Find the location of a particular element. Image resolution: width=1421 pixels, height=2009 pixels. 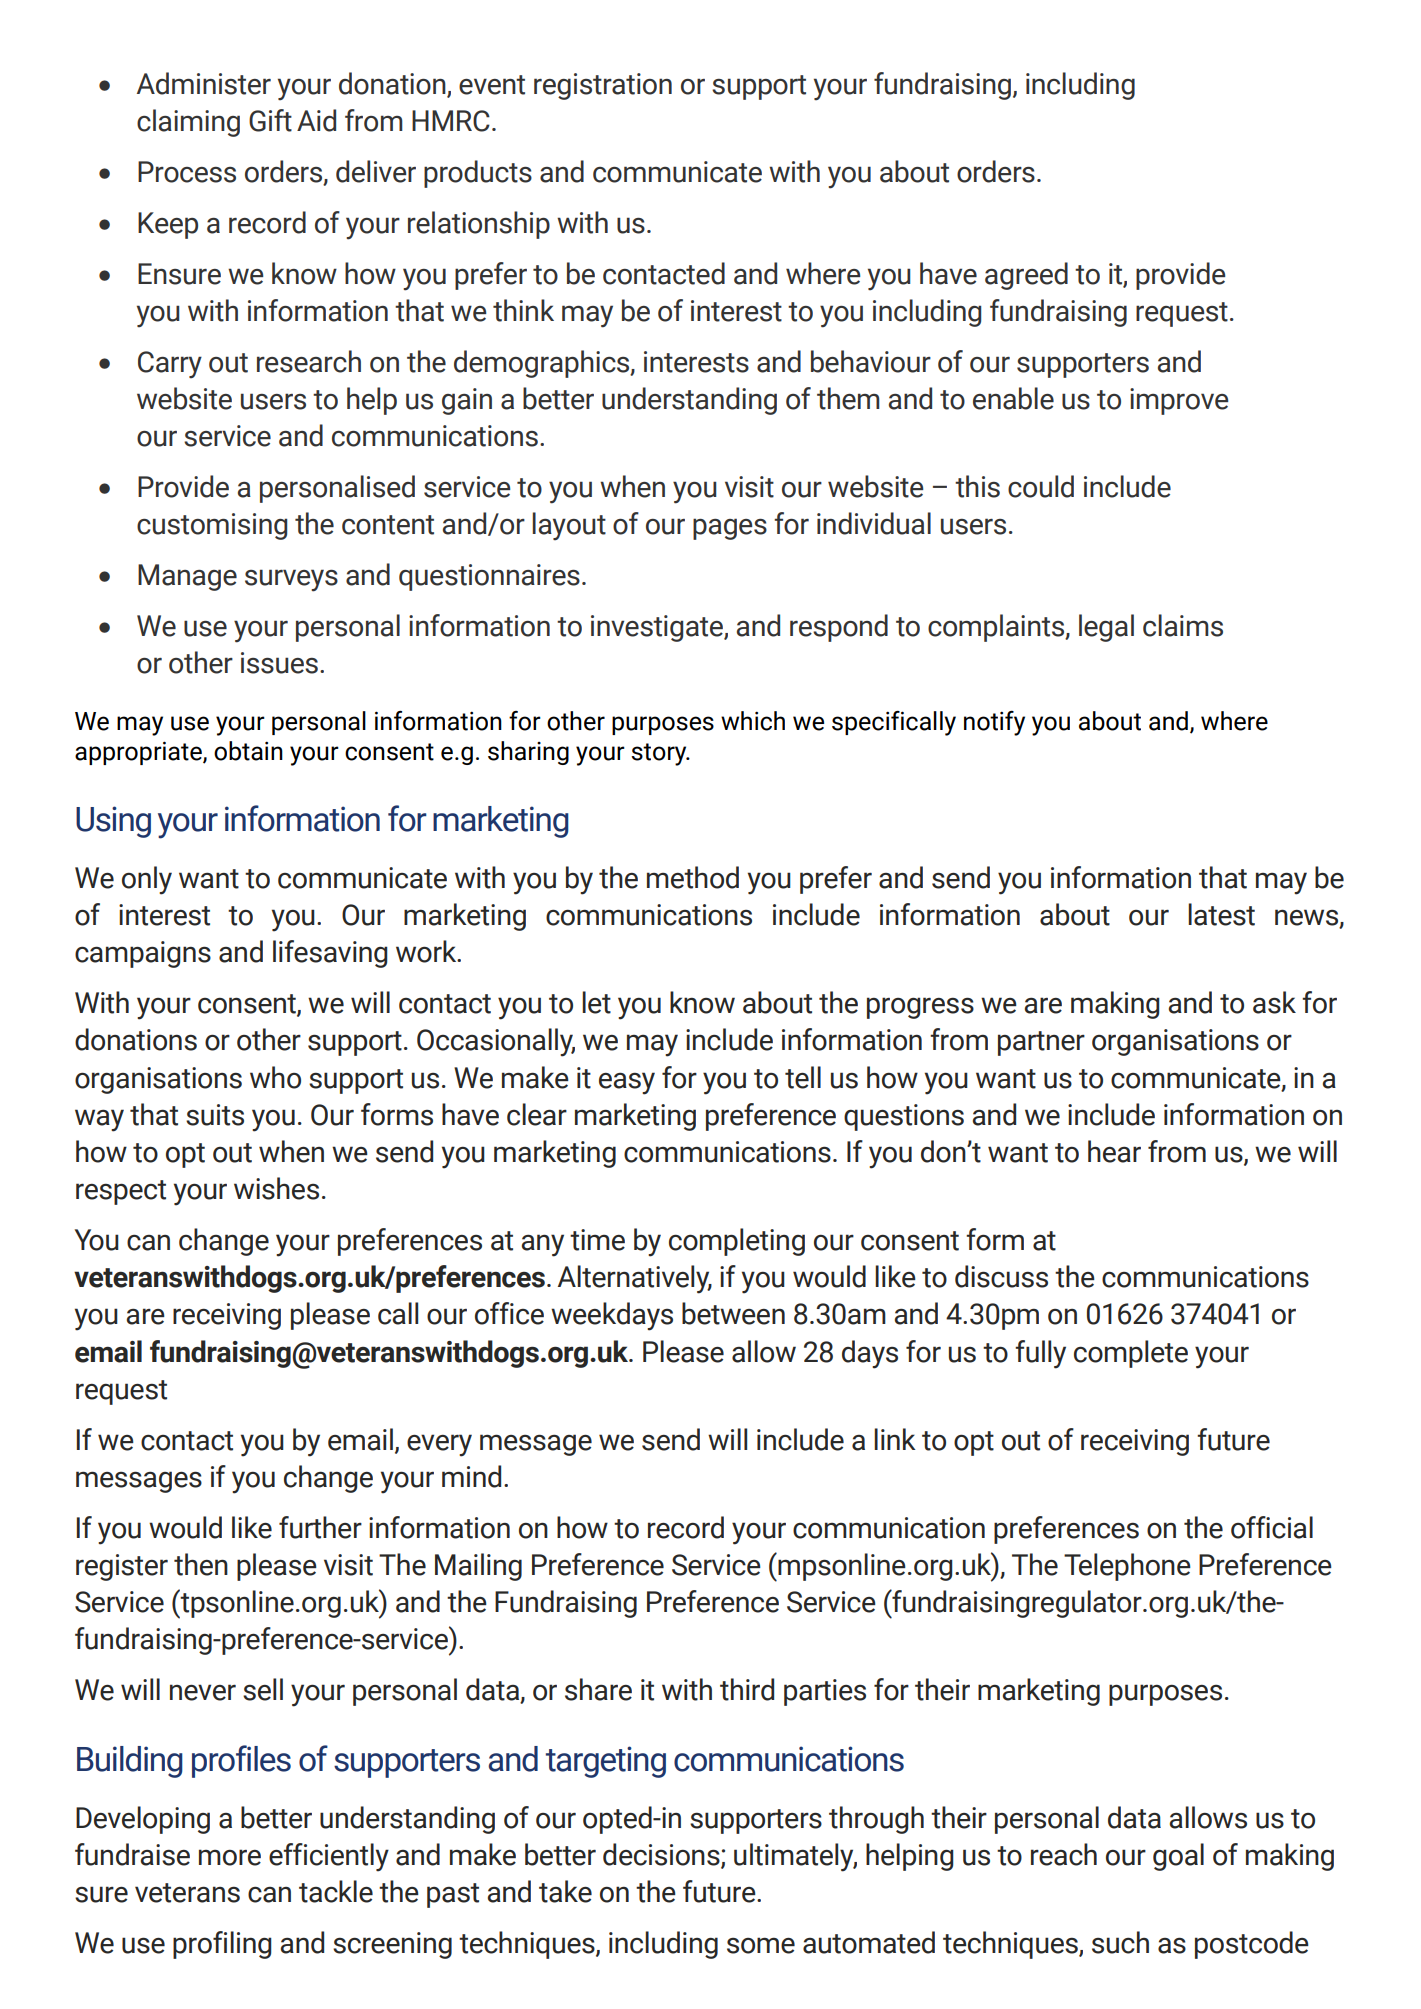

which is located at coordinates (753, 721).
